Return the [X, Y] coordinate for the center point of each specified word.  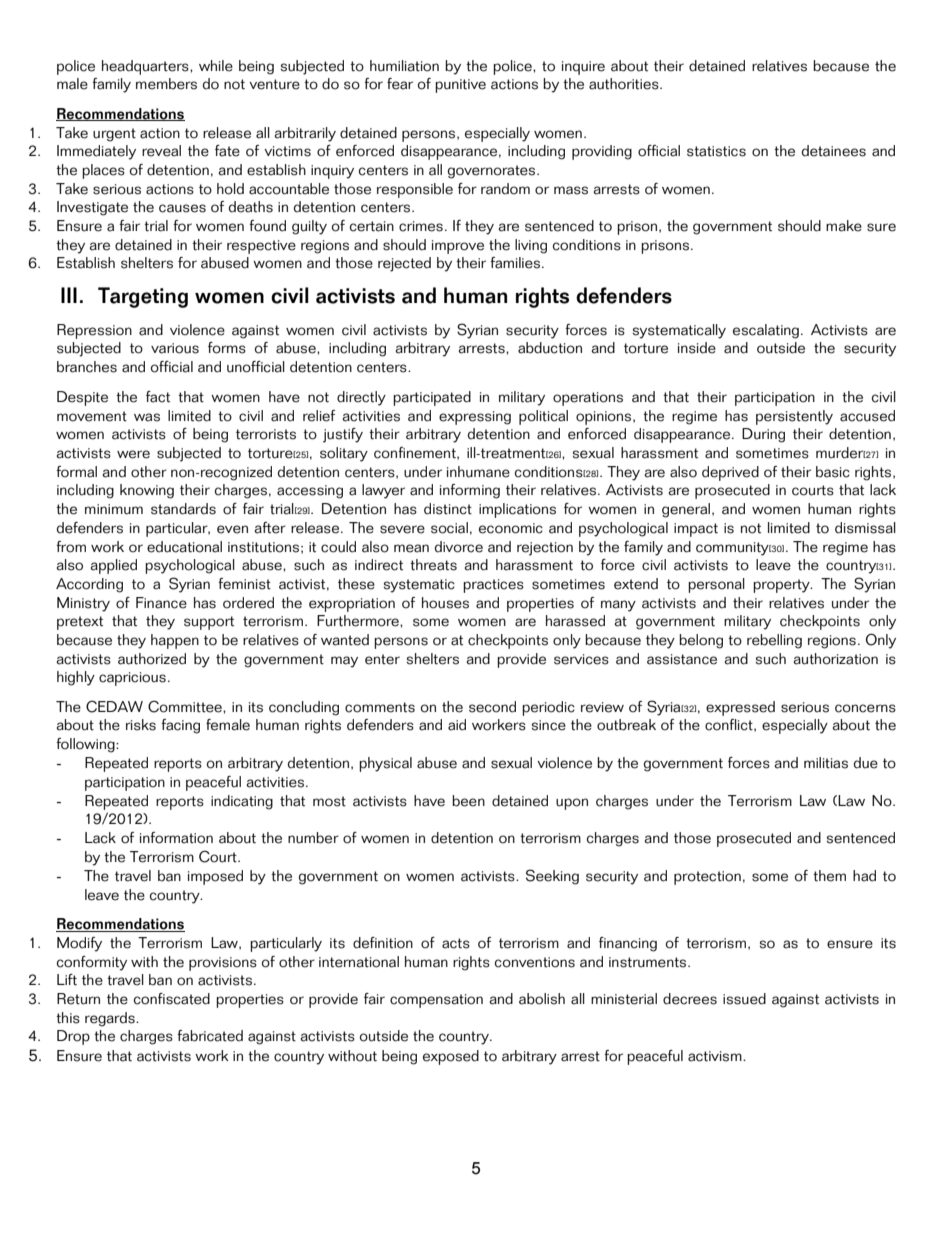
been [468, 801]
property [782, 586]
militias [826, 763]
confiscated [172, 999]
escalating [766, 331]
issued [744, 999]
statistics [716, 151]
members [166, 84]
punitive [460, 86]
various [175, 348]
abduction [550, 348]
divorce [459, 547]
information [176, 838]
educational [184, 547]
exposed [451, 1057]
